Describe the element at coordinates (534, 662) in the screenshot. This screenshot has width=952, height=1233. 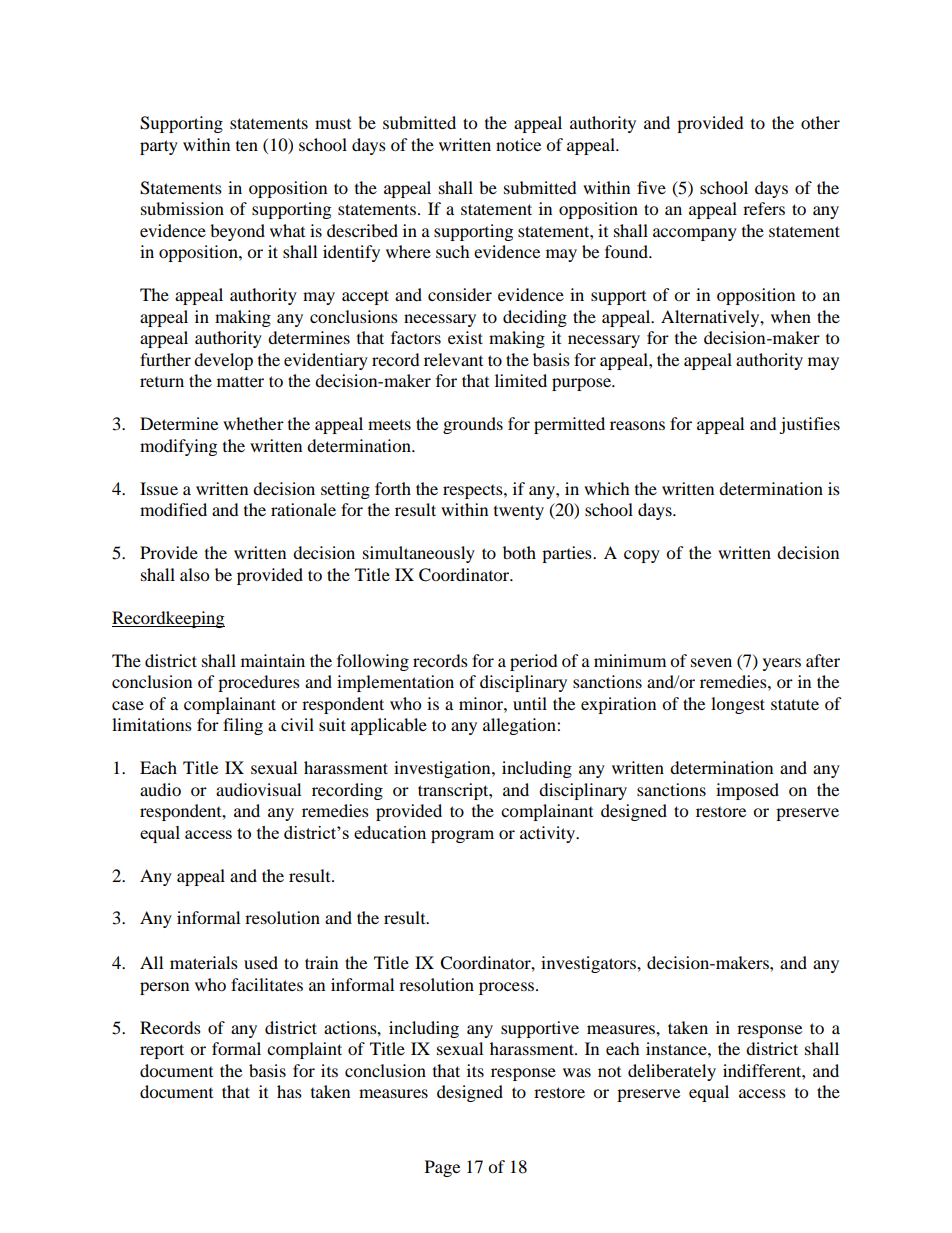
I see `period` at that location.
